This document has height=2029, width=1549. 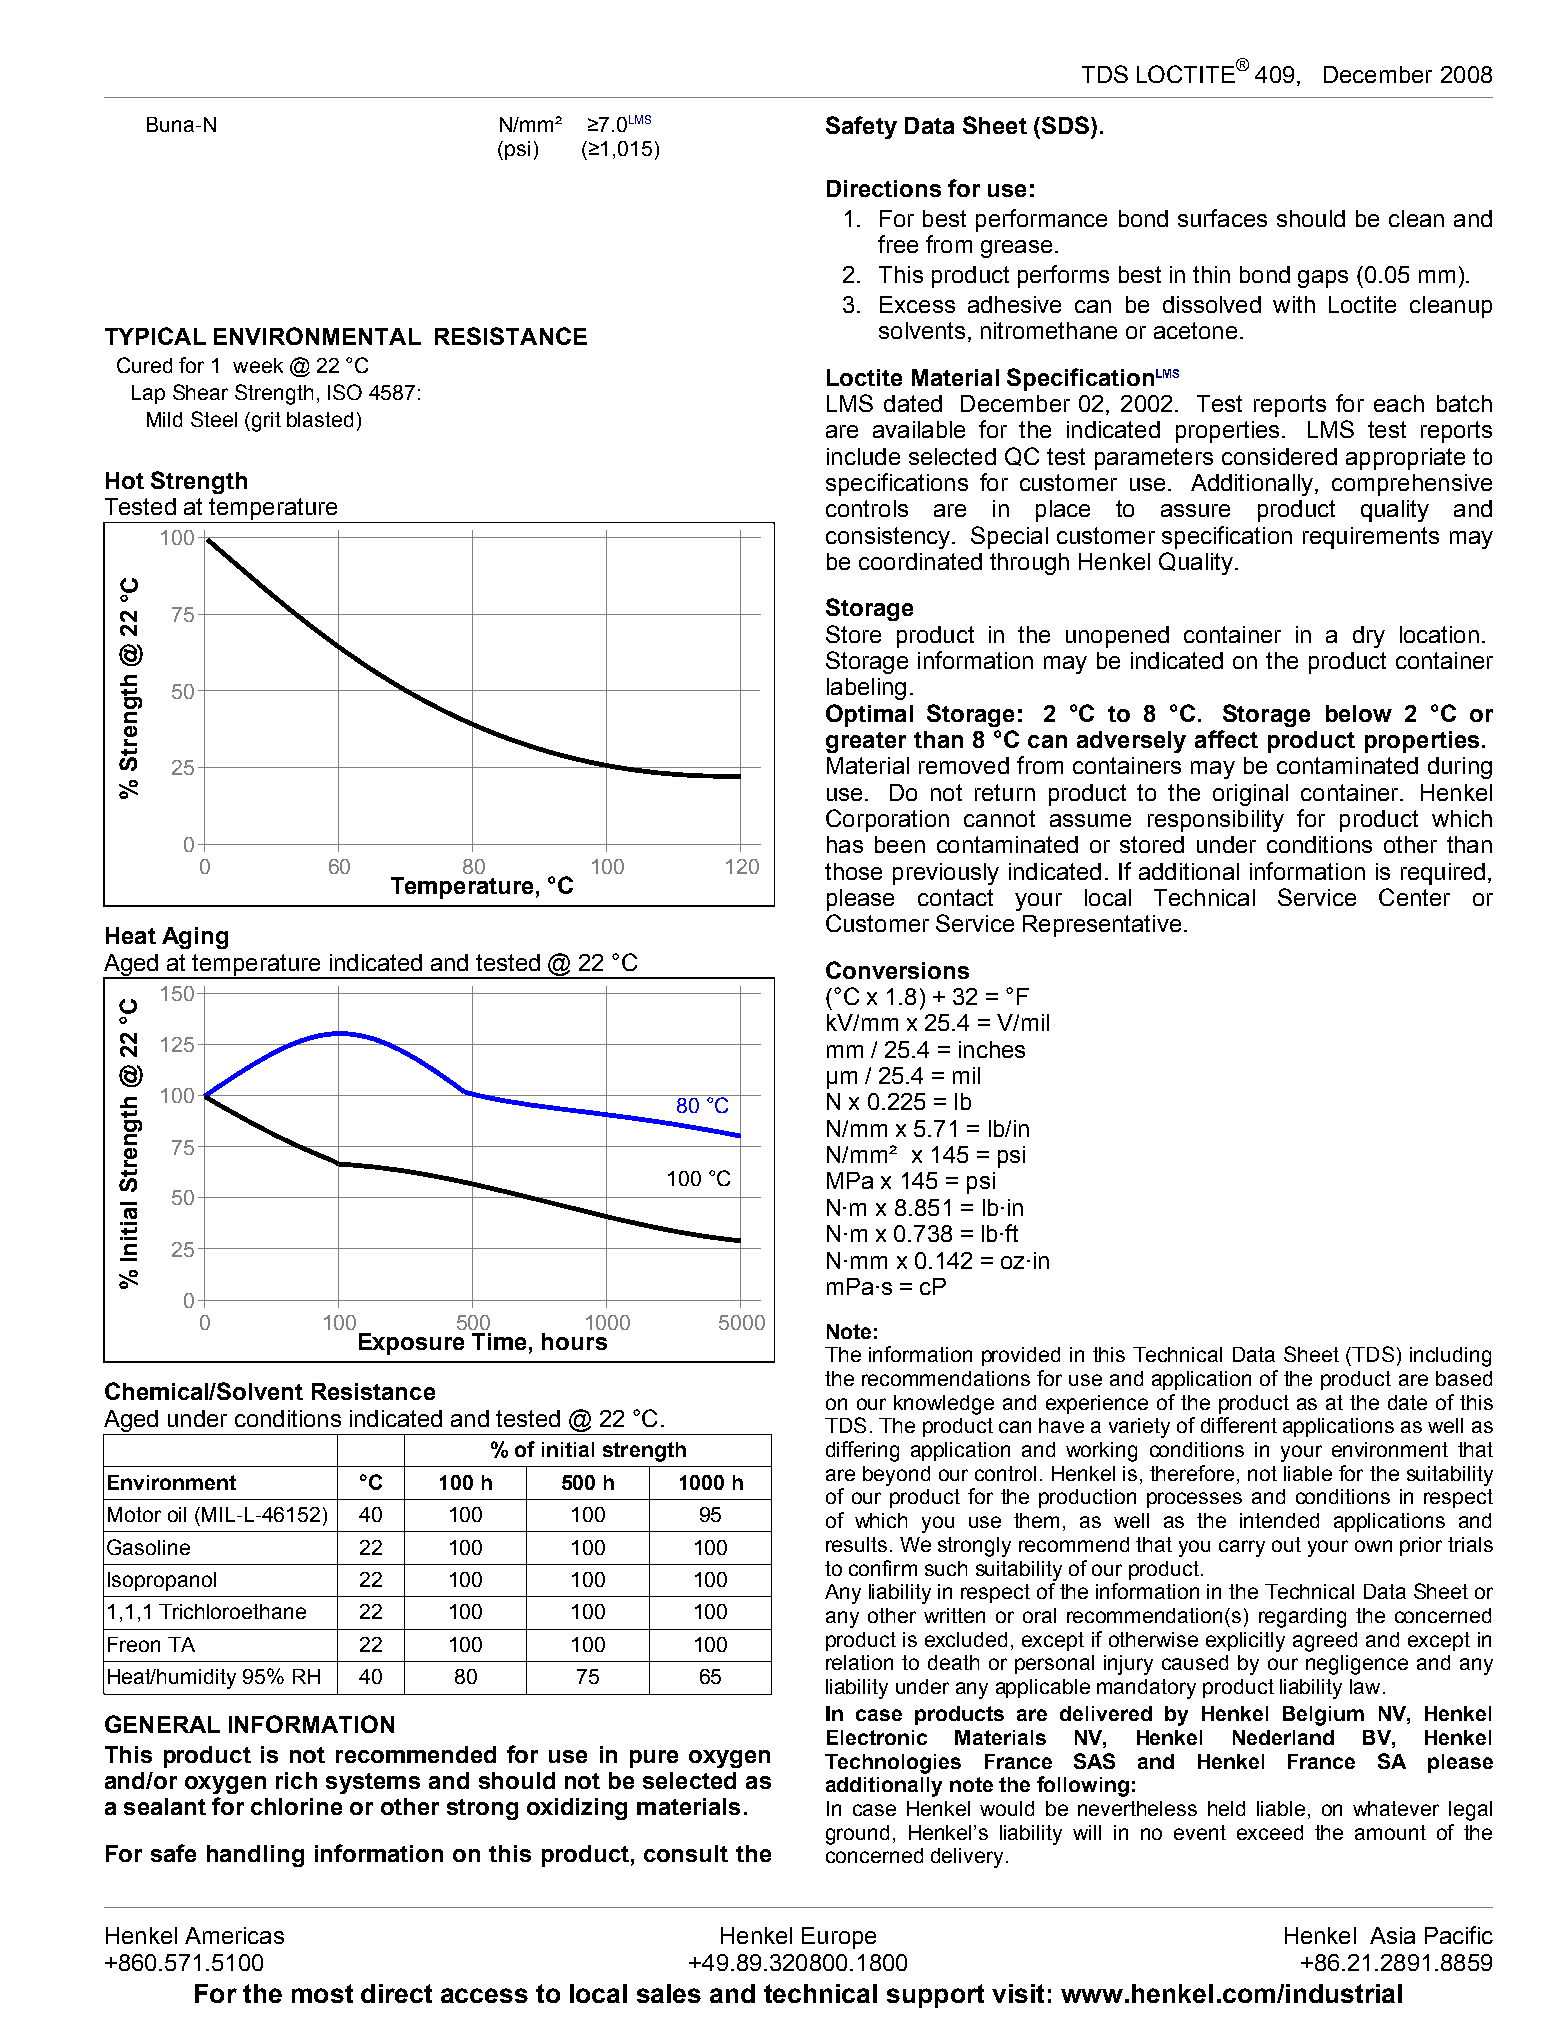 What do you see at coordinates (1279, 1520) in the document?
I see `intended` at bounding box center [1279, 1520].
